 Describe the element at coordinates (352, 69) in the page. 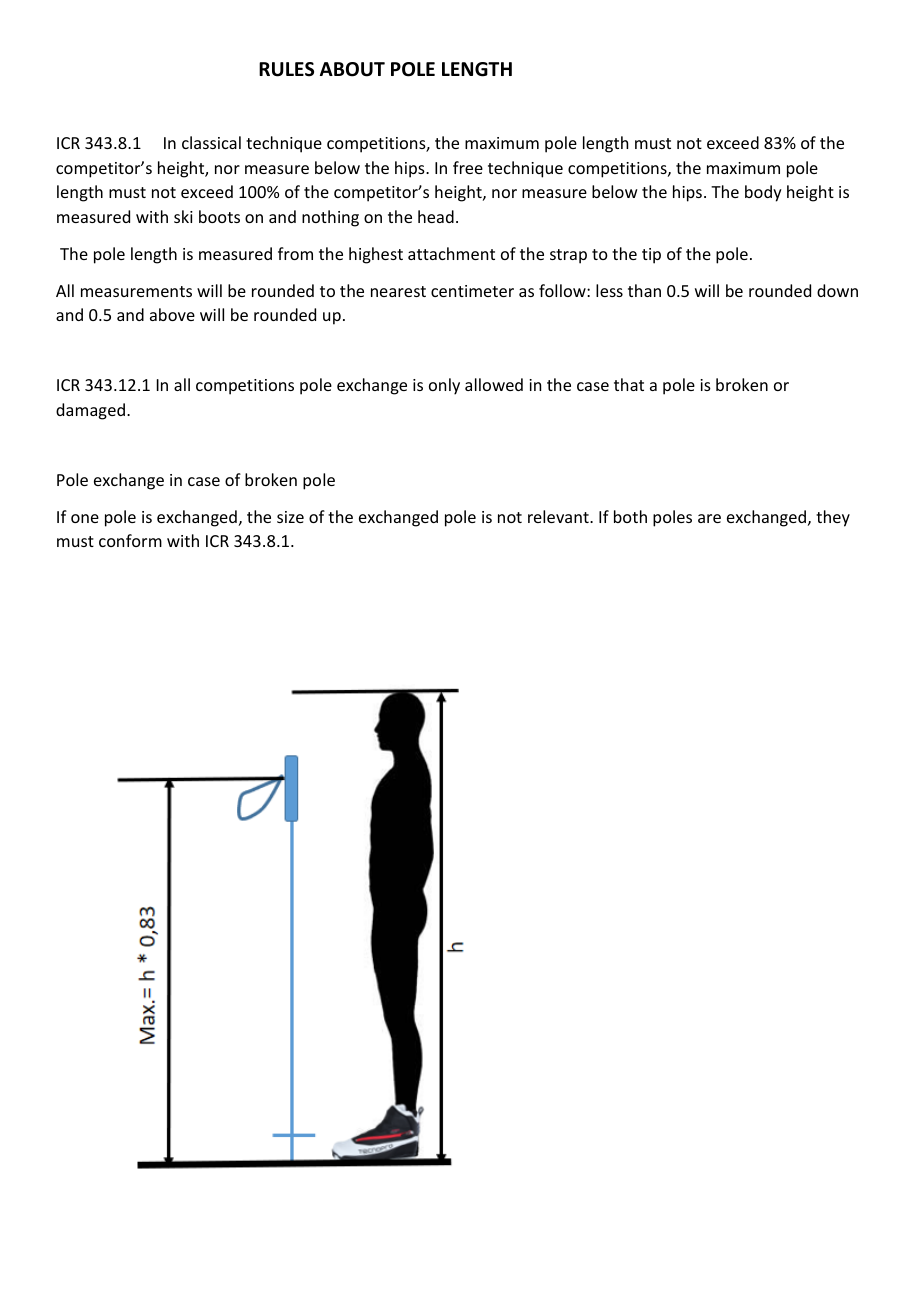

I see `ABOUT` at that location.
